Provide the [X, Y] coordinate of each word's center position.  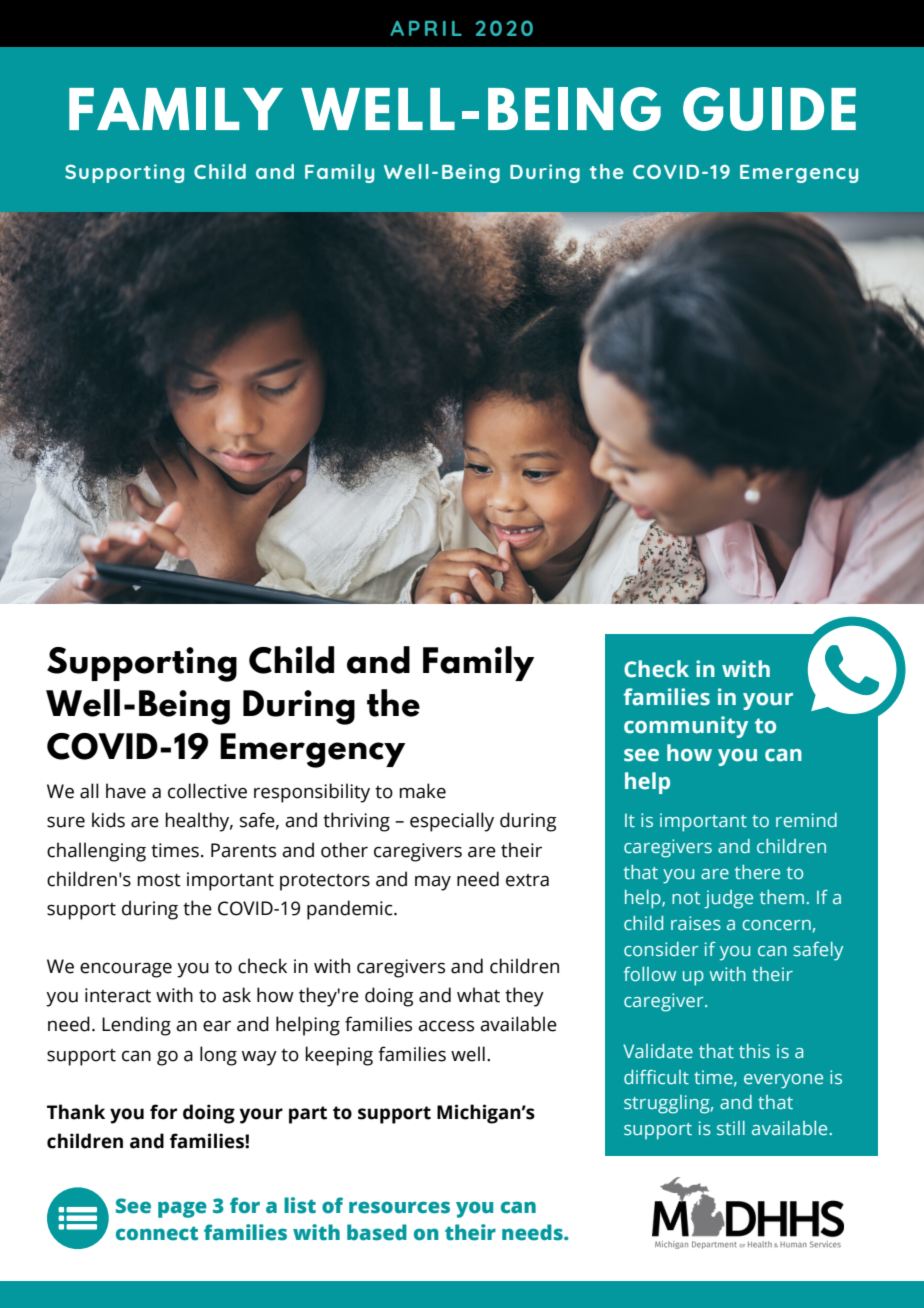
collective [207, 791]
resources [399, 1207]
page [182, 1209]
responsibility [312, 793]
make [422, 791]
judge [728, 899]
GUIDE [769, 109]
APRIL [426, 28]
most [159, 880]
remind [806, 820]
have [126, 791]
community [686, 727]
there [757, 872]
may [433, 883]
